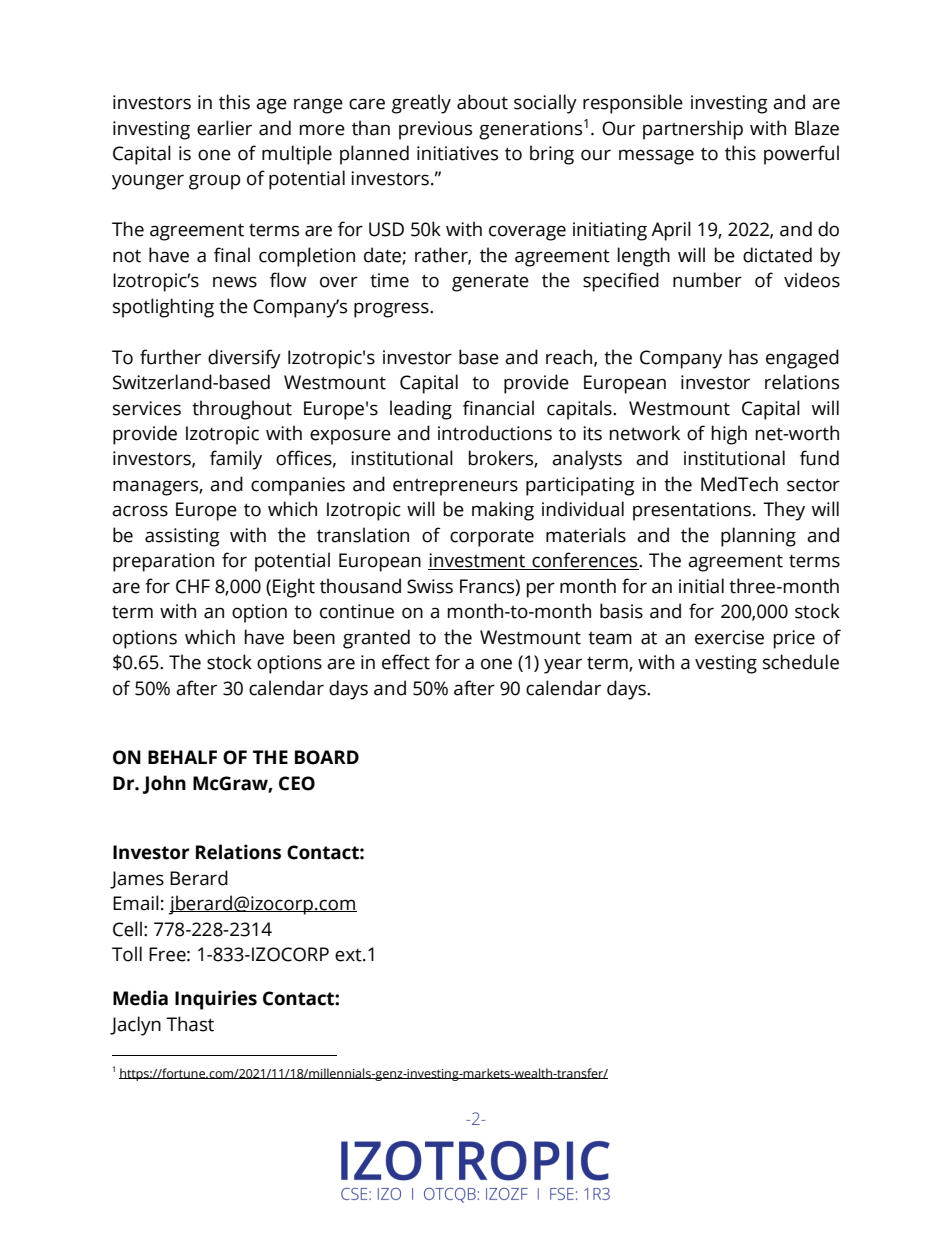 Image resolution: width=952 pixels, height=1233 pixels. What do you see at coordinates (224, 128) in the screenshot?
I see `earlier` at bounding box center [224, 128].
